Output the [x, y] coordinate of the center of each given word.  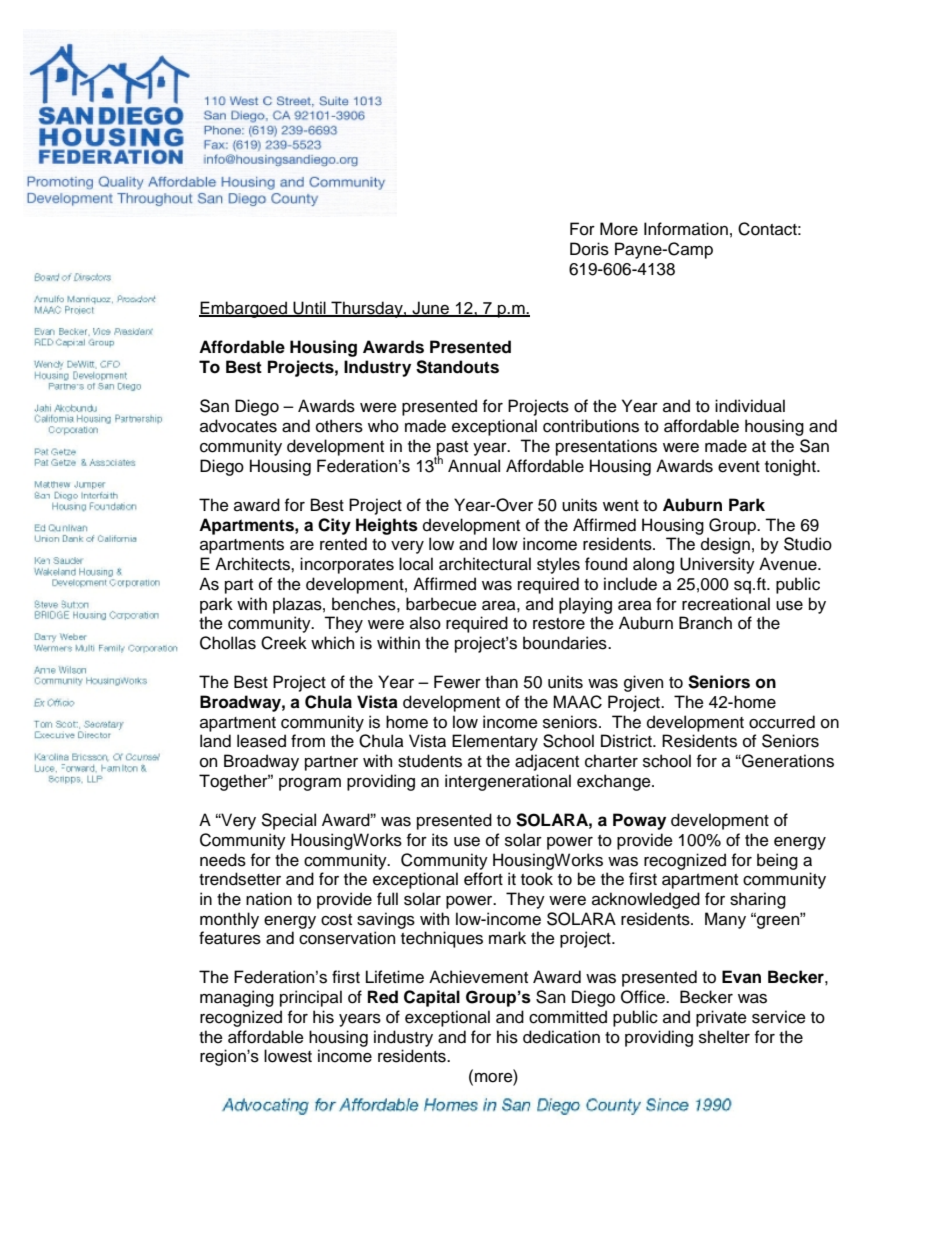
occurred [782, 722]
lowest [288, 1056]
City [334, 526]
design [725, 545]
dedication [561, 1037]
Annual [474, 466]
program [310, 784]
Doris [589, 249]
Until [309, 309]
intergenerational [508, 782]
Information [686, 229]
